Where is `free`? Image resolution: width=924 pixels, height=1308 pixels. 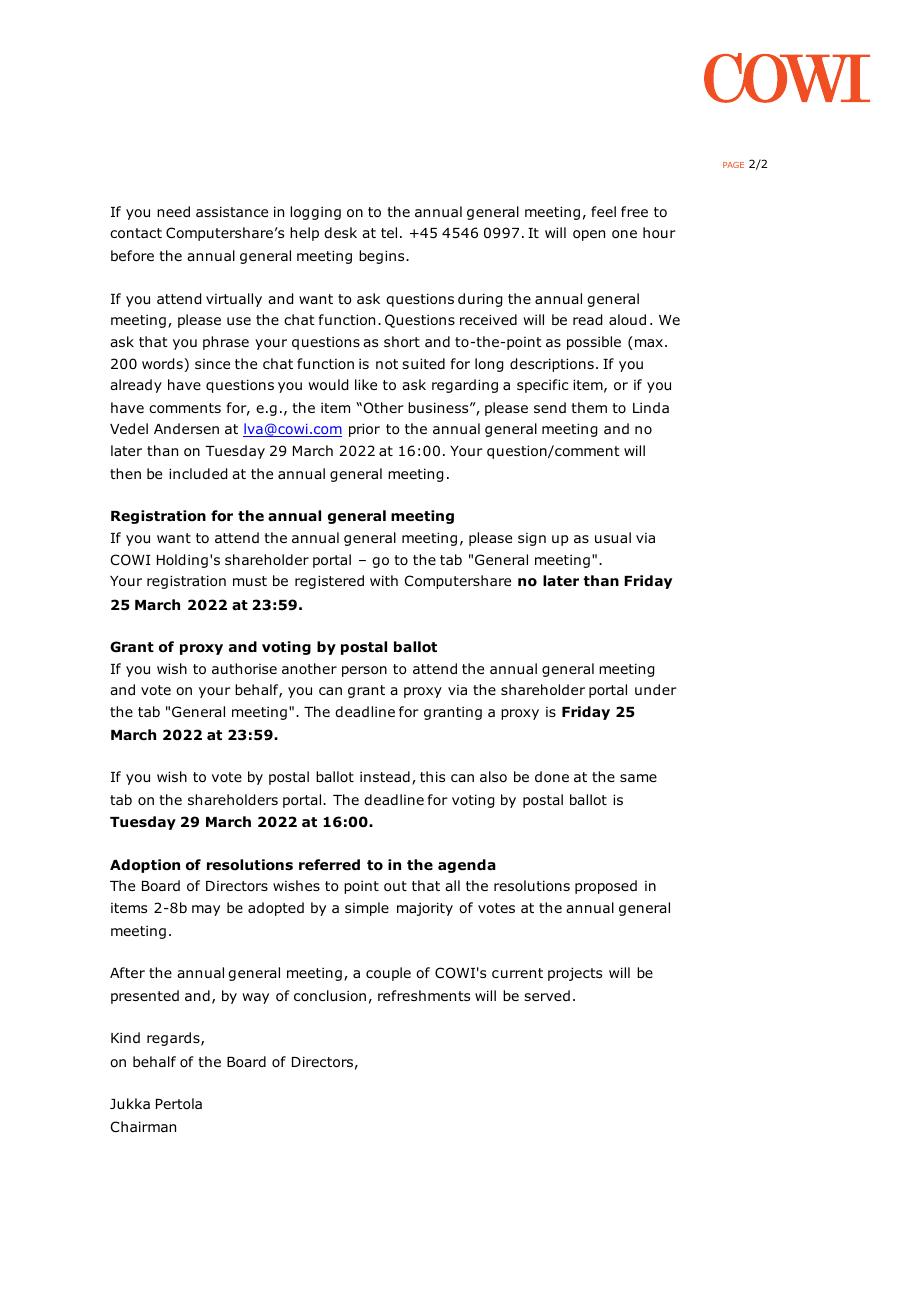
free is located at coordinates (634, 211).
